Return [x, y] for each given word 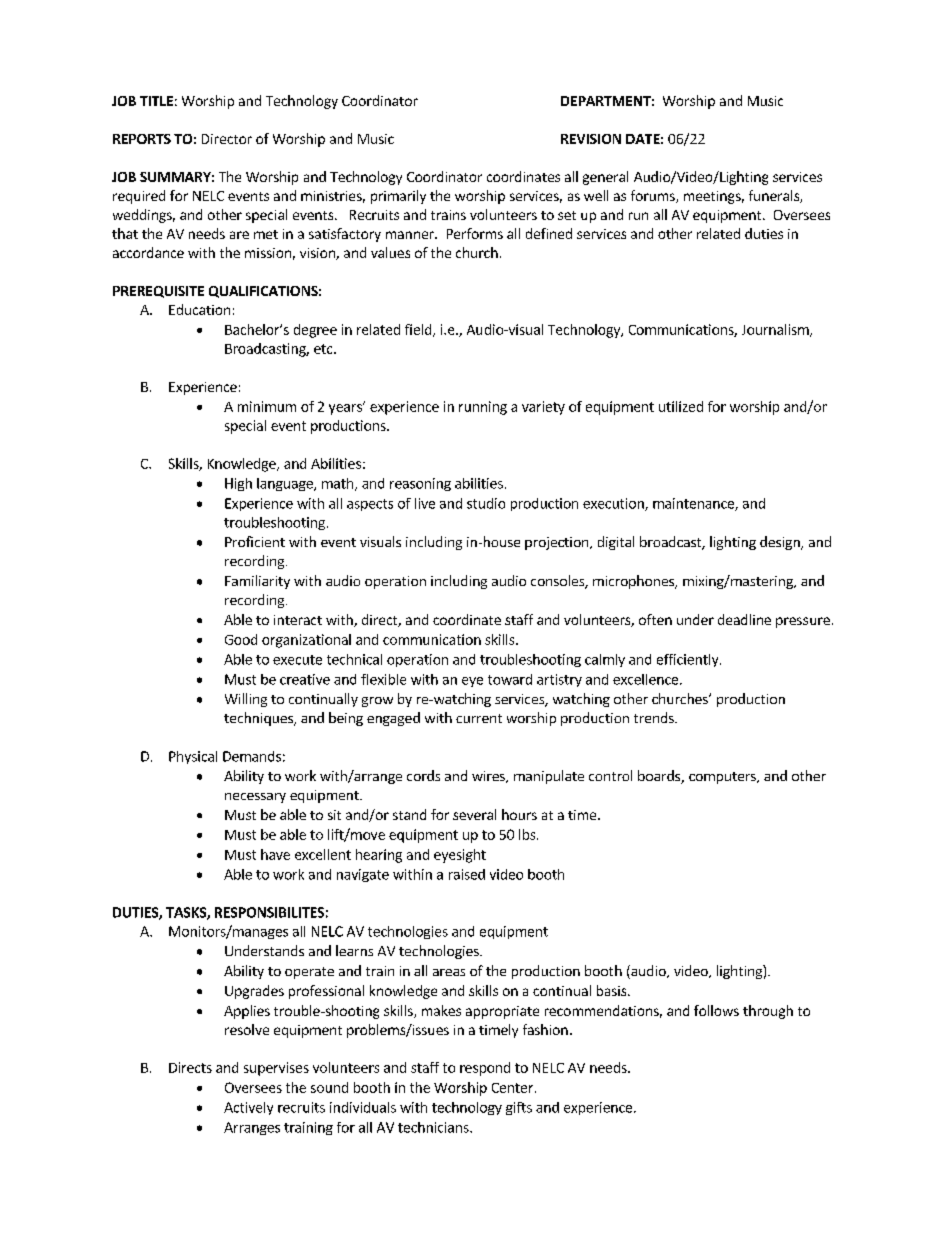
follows [716, 1010]
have [275, 854]
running [483, 408]
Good [241, 639]
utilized [681, 406]
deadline [744, 619]
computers [723, 778]
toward [510, 679]
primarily [398, 197]
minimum [267, 406]
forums [654, 196]
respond [485, 1069]
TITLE [156, 101]
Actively [248, 1108]
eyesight [460, 856]
